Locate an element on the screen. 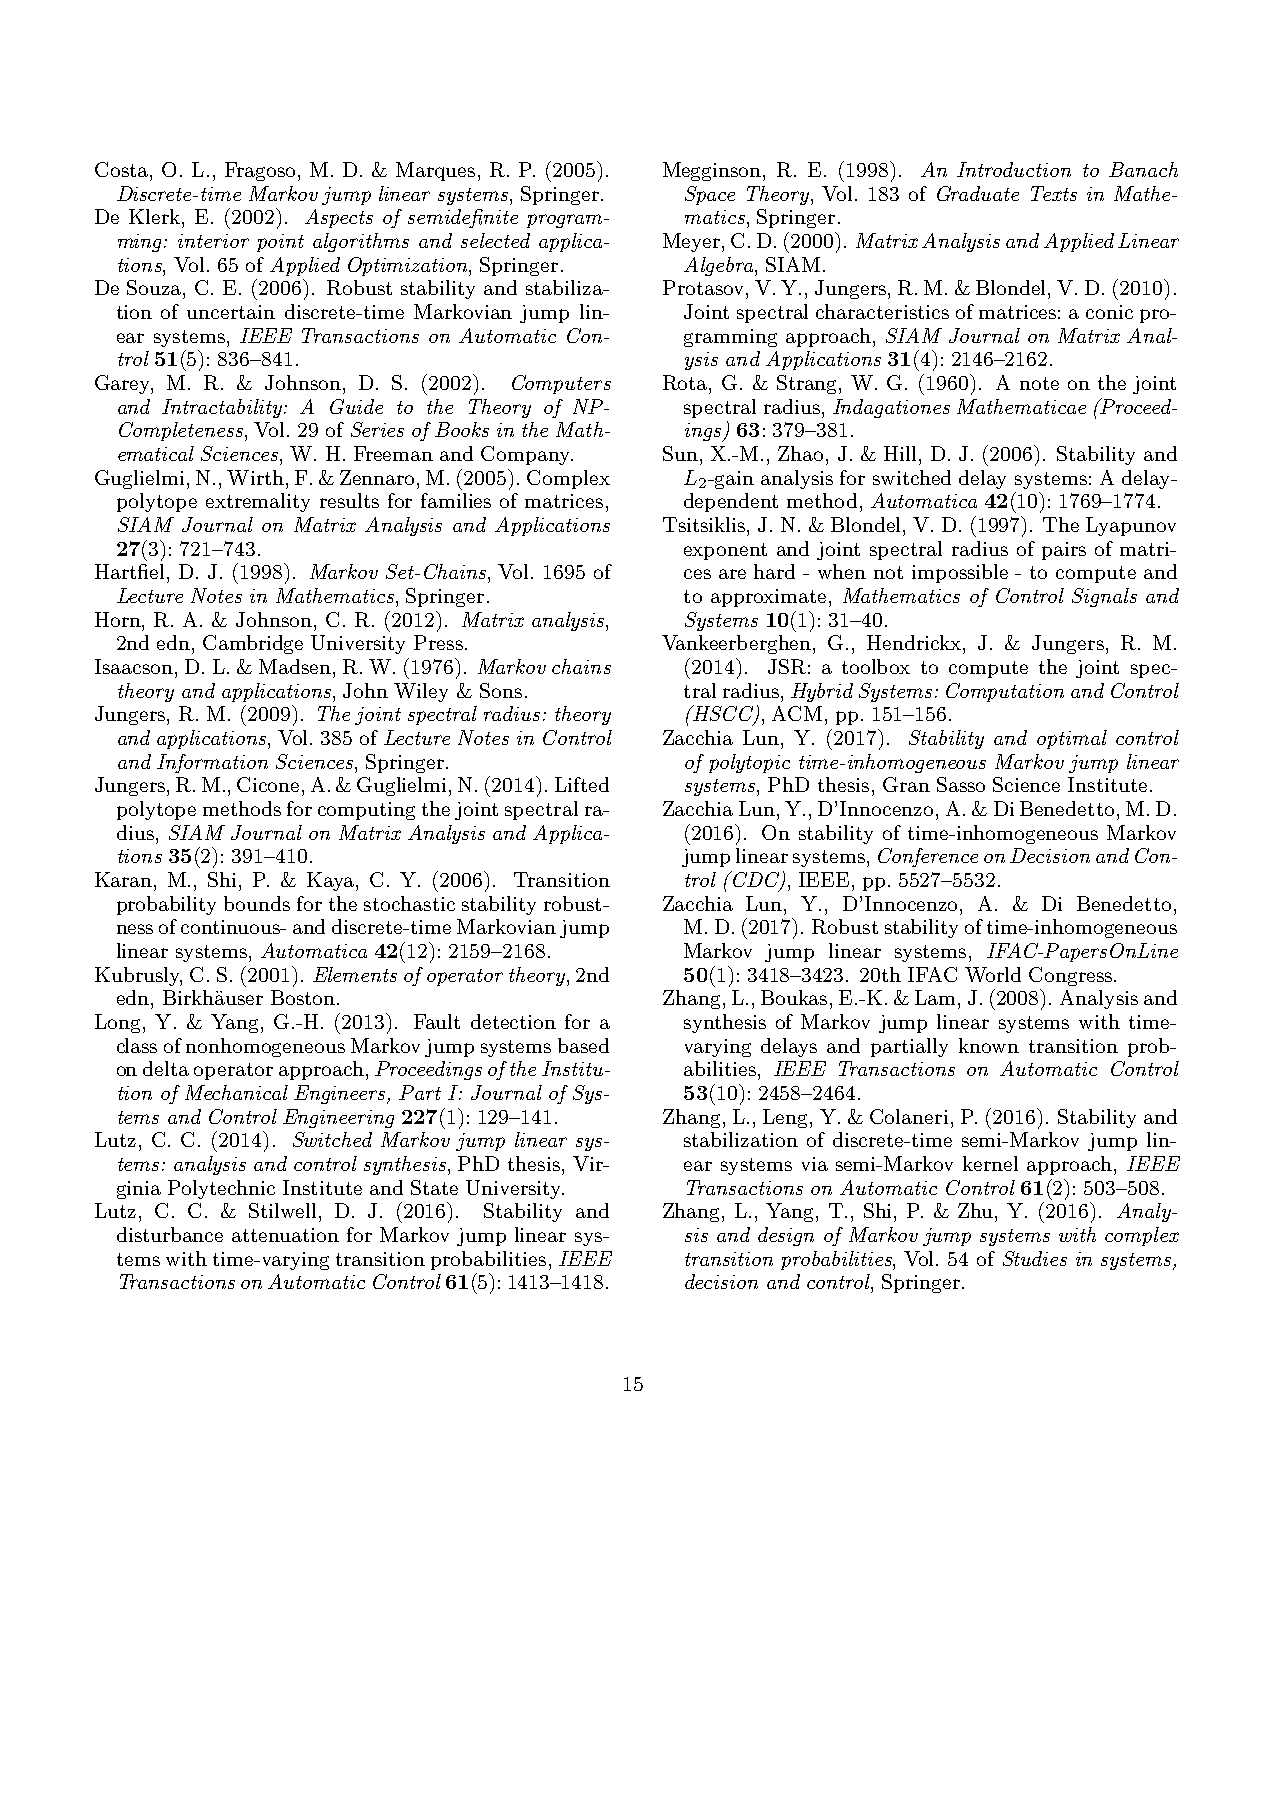 The image size is (1285, 1818). pairs is located at coordinates (1064, 551).
